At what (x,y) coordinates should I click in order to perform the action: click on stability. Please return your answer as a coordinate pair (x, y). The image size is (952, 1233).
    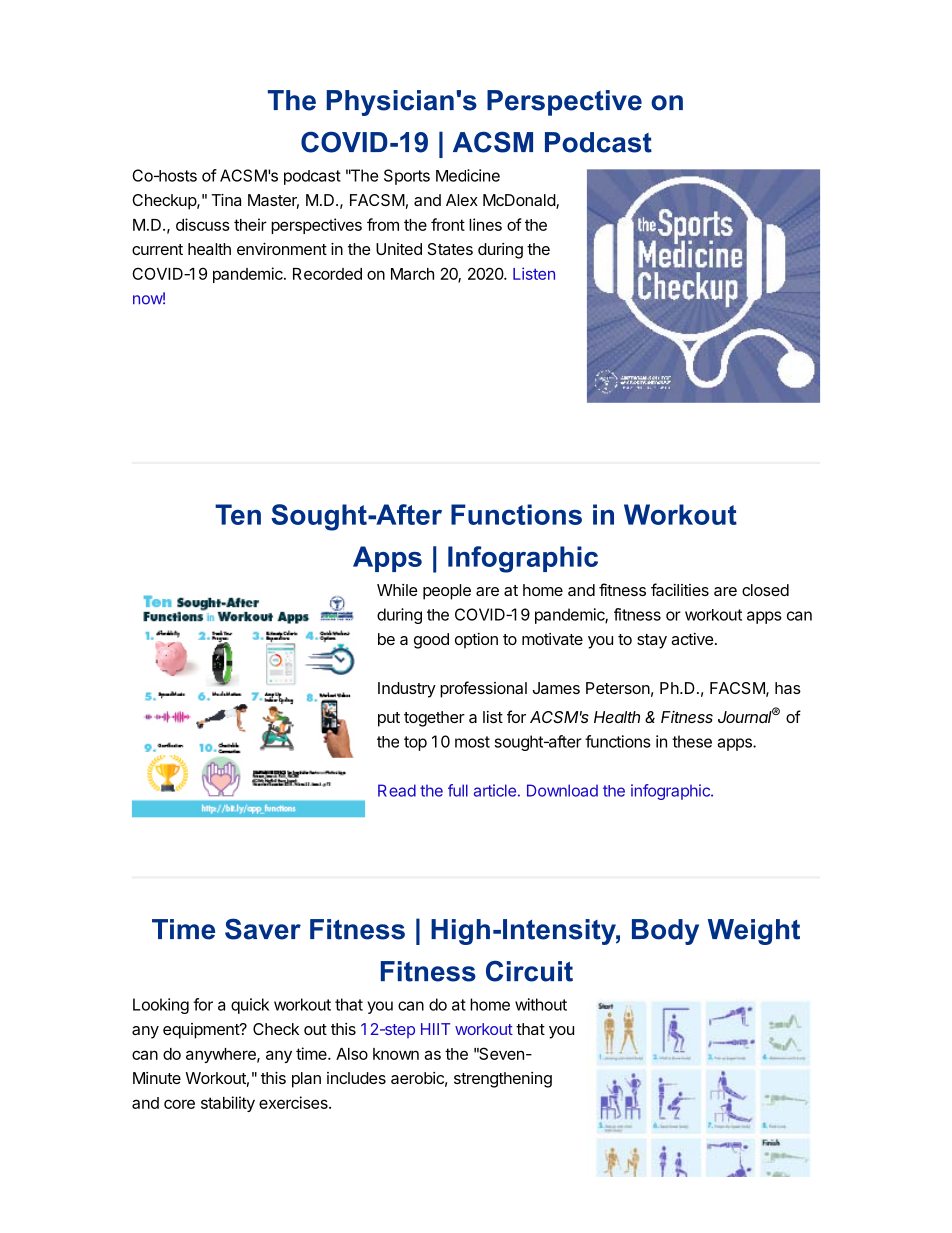
    Looking at the image, I should click on (228, 1104).
